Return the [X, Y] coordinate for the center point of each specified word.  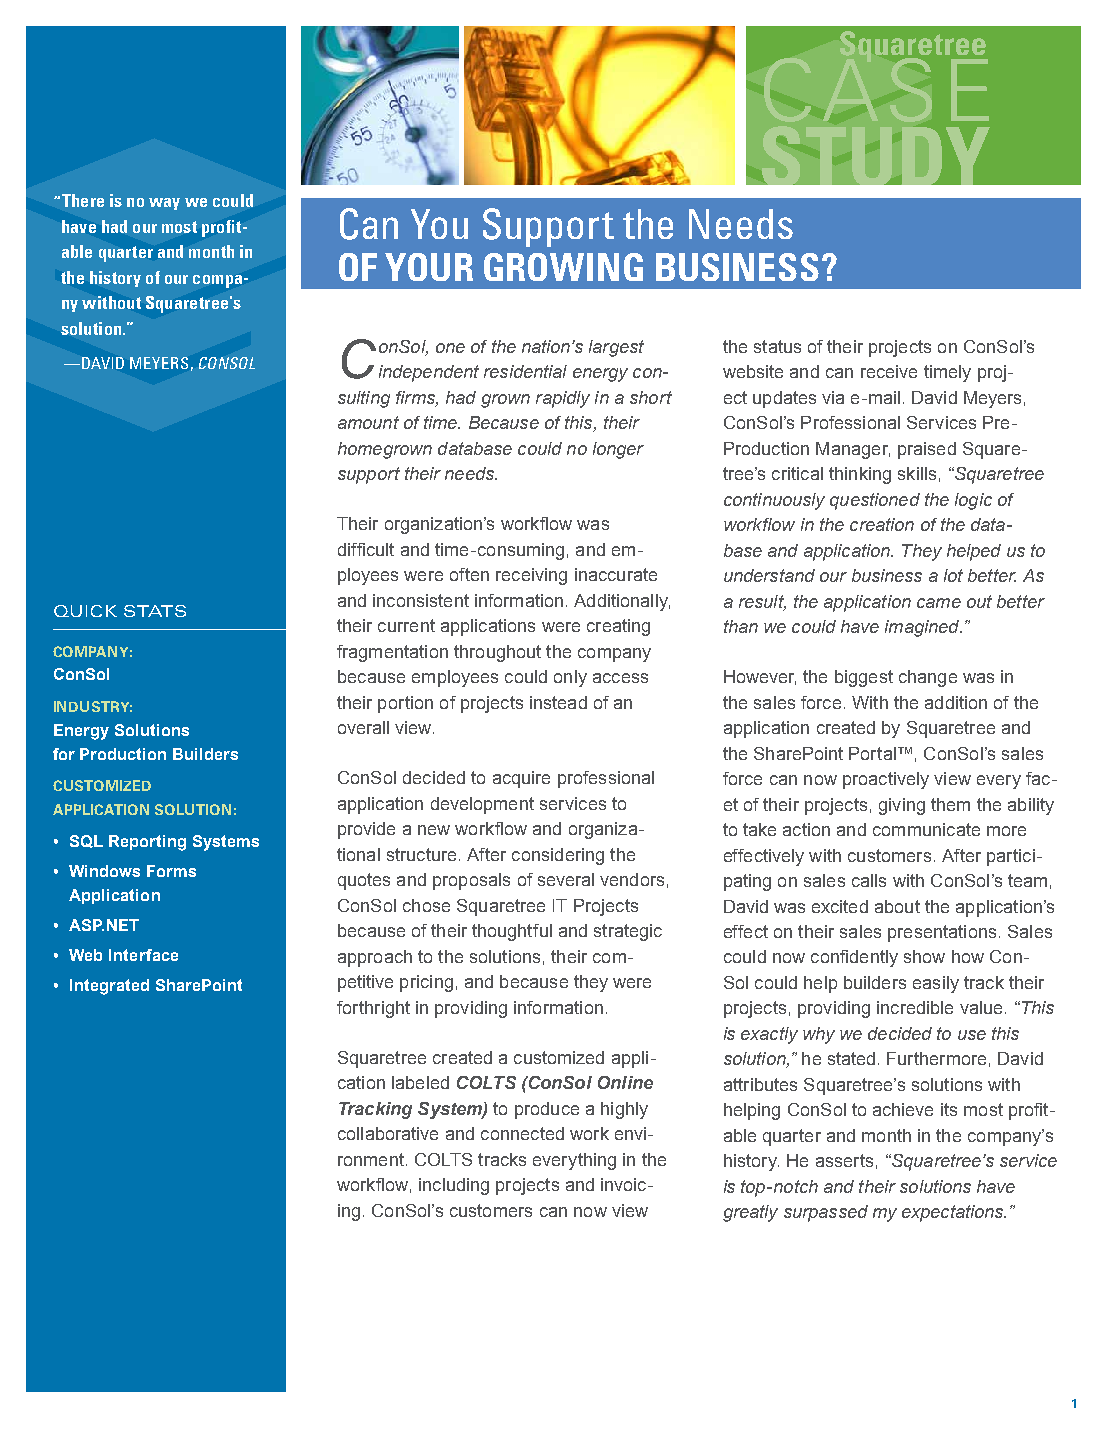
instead [558, 702]
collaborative [388, 1133]
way [164, 204]
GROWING [563, 267]
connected [522, 1133]
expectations [954, 1213]
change [928, 678]
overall [363, 727]
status [777, 346]
